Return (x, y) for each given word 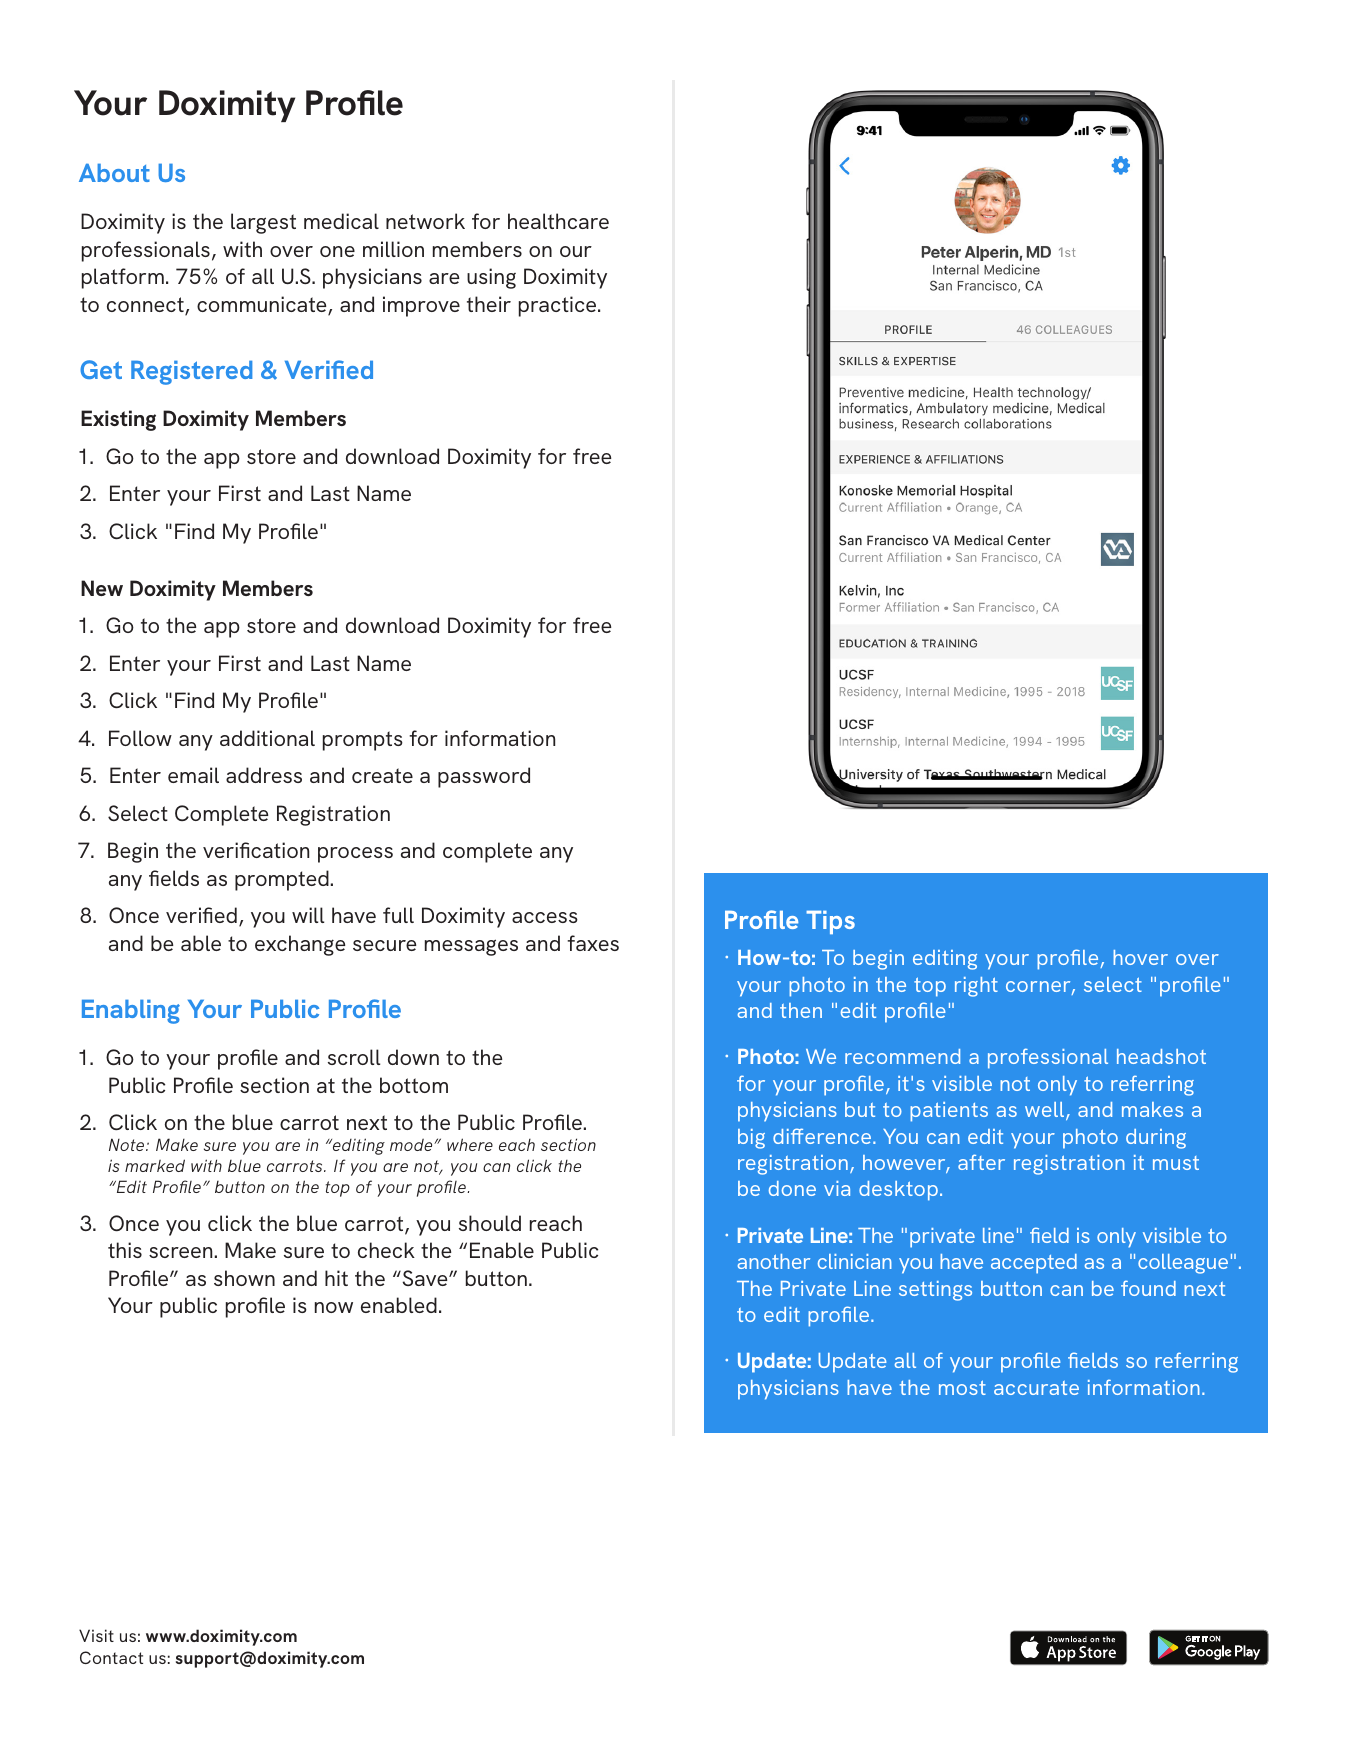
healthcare (558, 221)
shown (244, 1278)
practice (559, 306)
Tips (830, 922)
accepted (1034, 1264)
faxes (593, 943)
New (102, 588)
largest (263, 223)
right (976, 987)
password (484, 777)
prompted (282, 880)
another (774, 1261)
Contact (111, 1657)
